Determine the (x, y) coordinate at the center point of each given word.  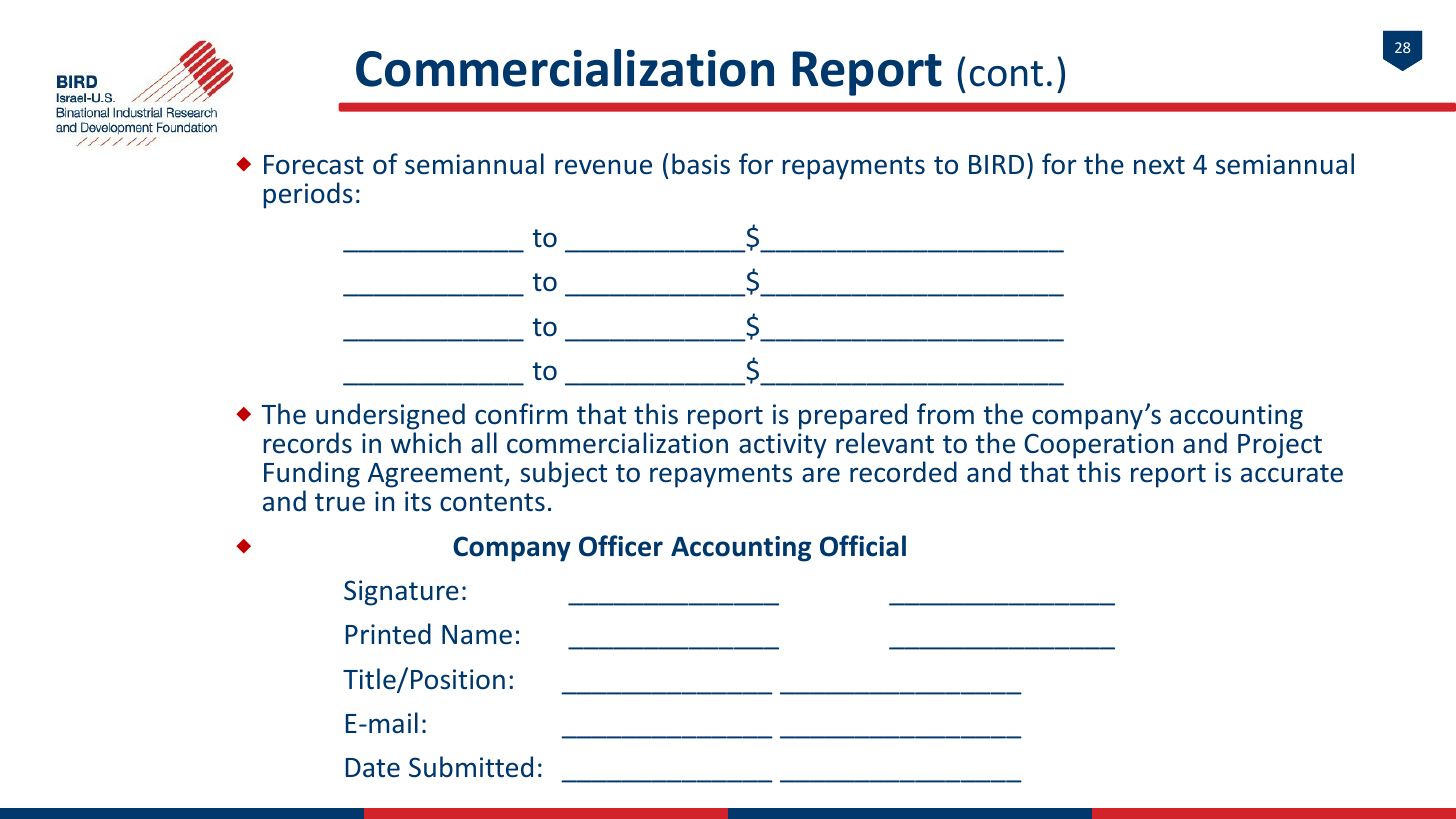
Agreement (436, 475)
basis (701, 164)
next (1159, 165)
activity (783, 446)
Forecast (314, 165)
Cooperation (1098, 446)
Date (373, 768)
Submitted (471, 767)
